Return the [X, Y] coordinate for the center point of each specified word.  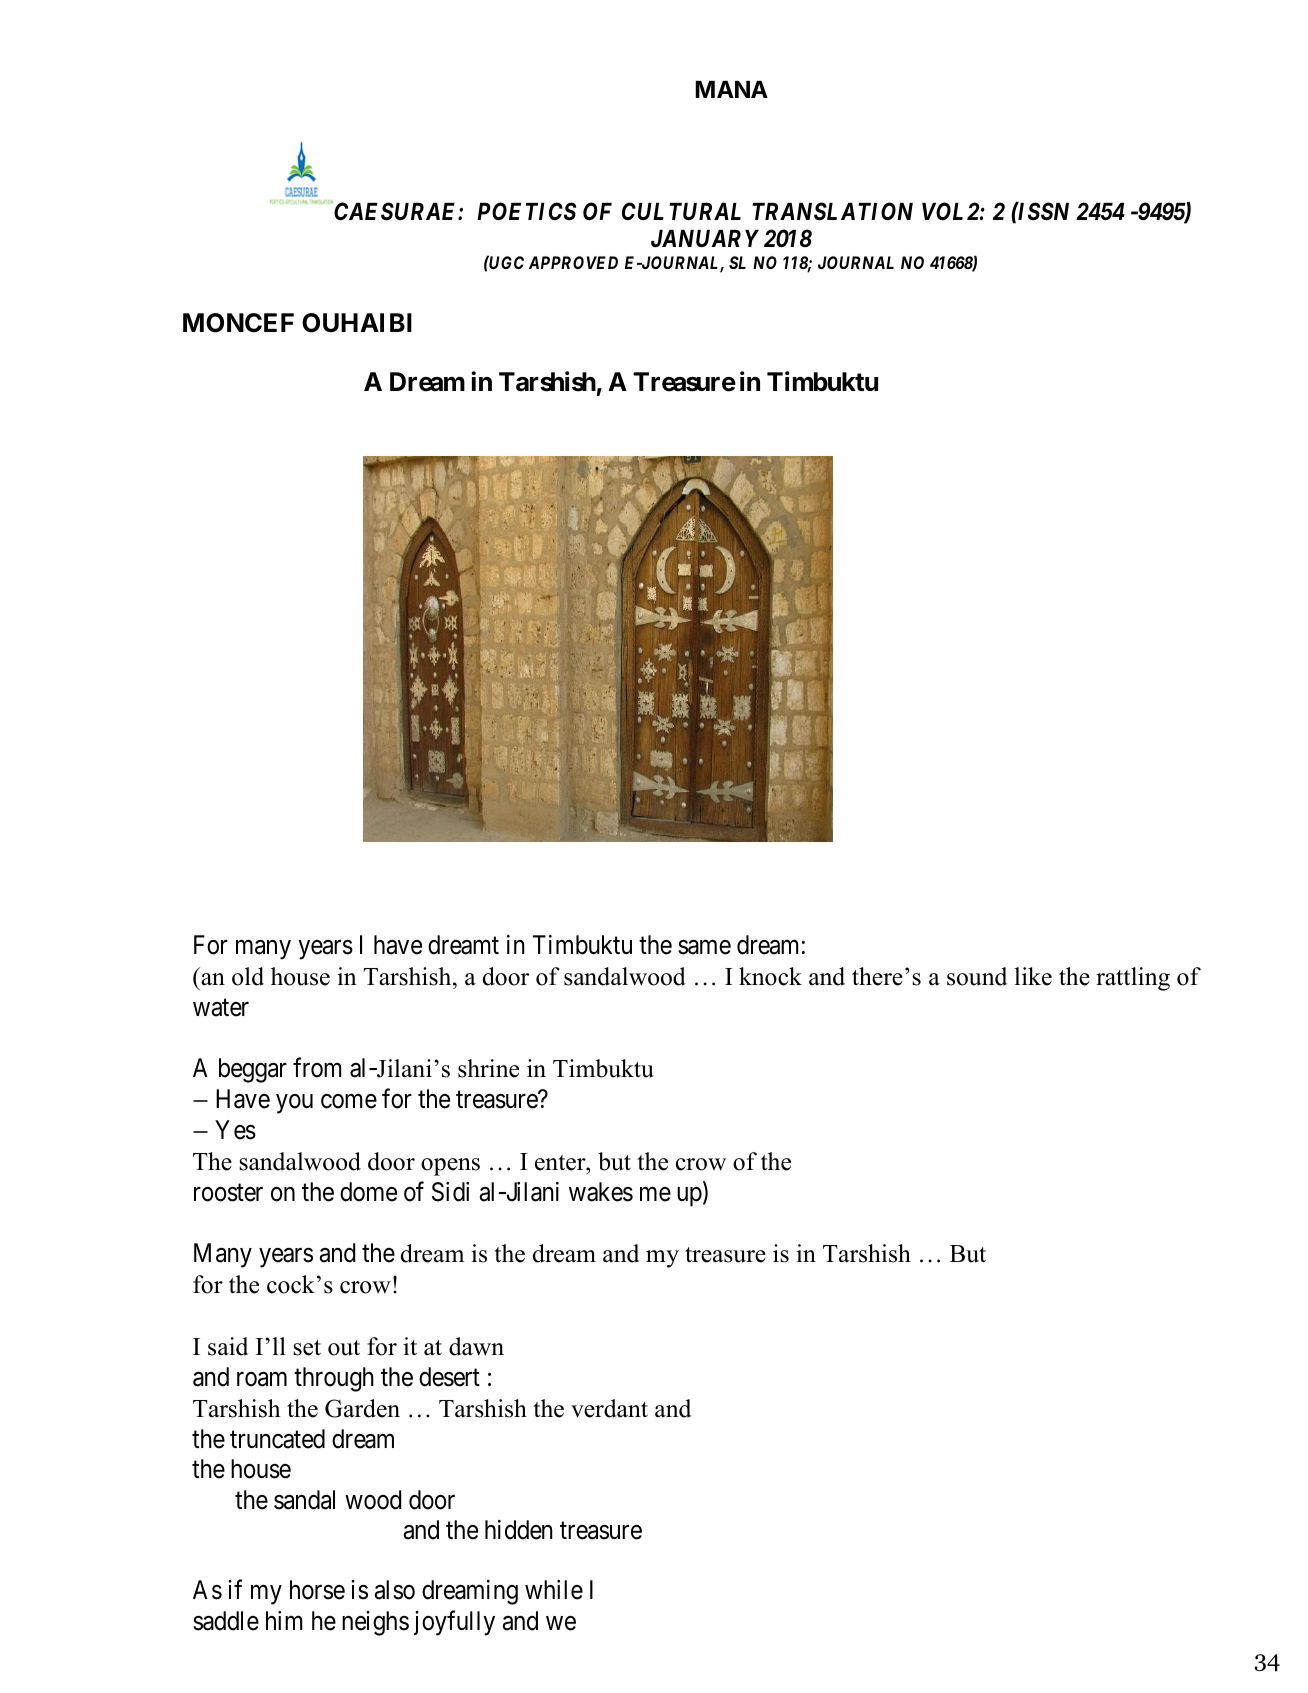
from [317, 1068]
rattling [1133, 979]
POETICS [526, 211]
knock [770, 976]
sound [977, 976]
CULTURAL [681, 211]
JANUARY [705, 239]
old [248, 976]
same [704, 947]
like [1033, 976]
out [344, 1348]
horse [317, 1590]
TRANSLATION [832, 211]
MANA [731, 89]
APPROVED [573, 262]
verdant [609, 1408]
